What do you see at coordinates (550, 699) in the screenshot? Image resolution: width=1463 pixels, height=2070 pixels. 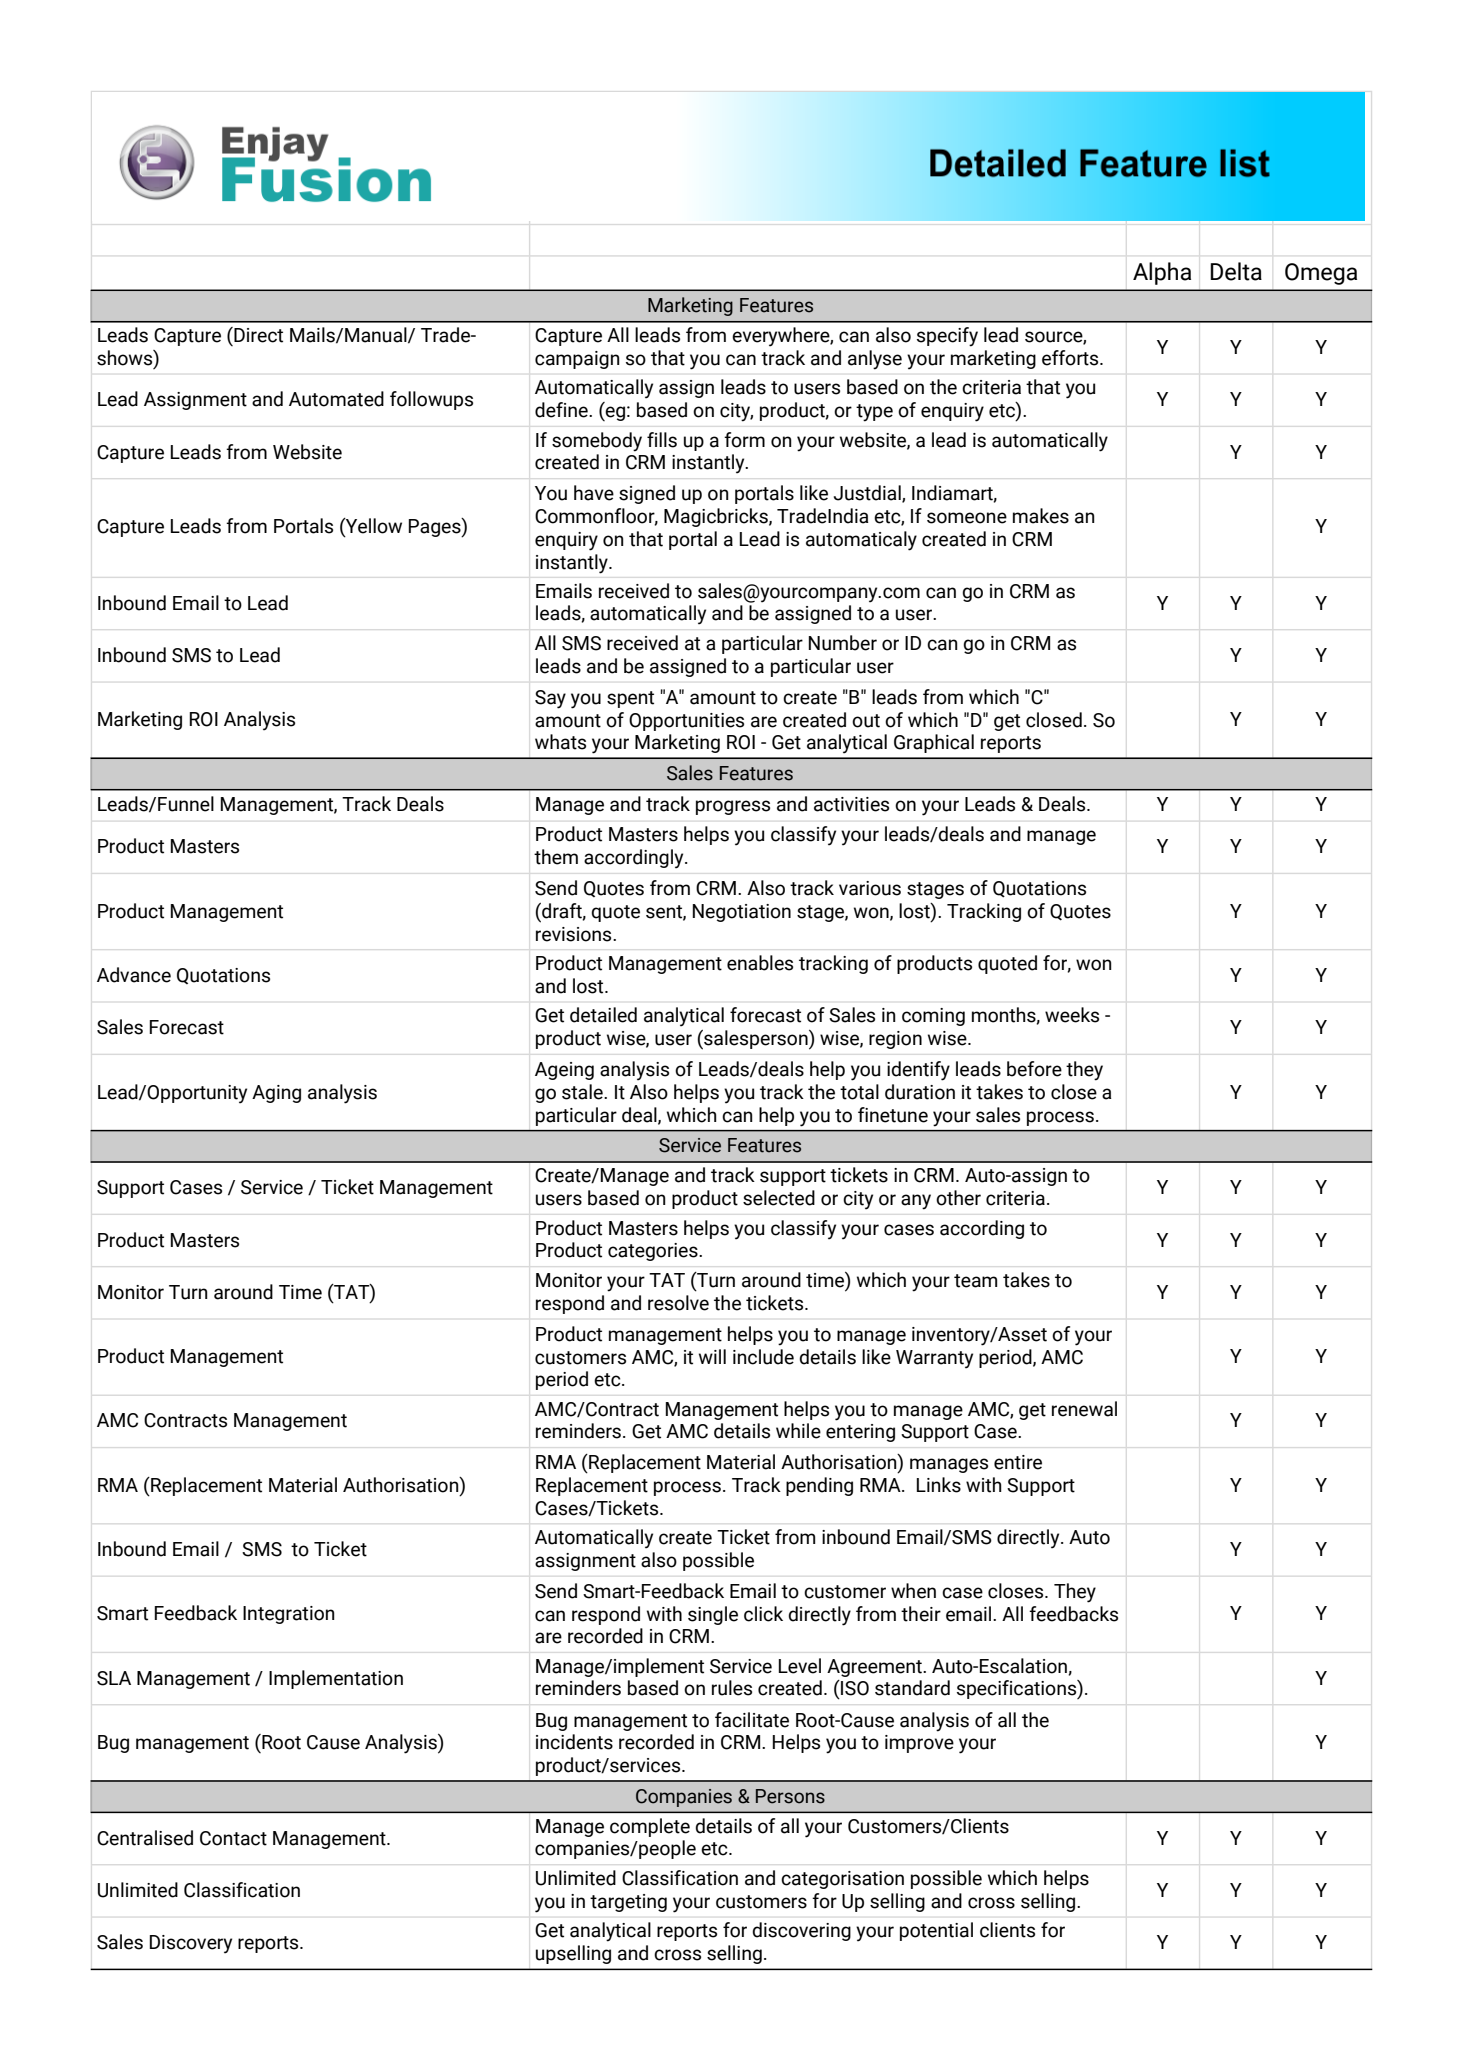 I see `Say` at bounding box center [550, 699].
